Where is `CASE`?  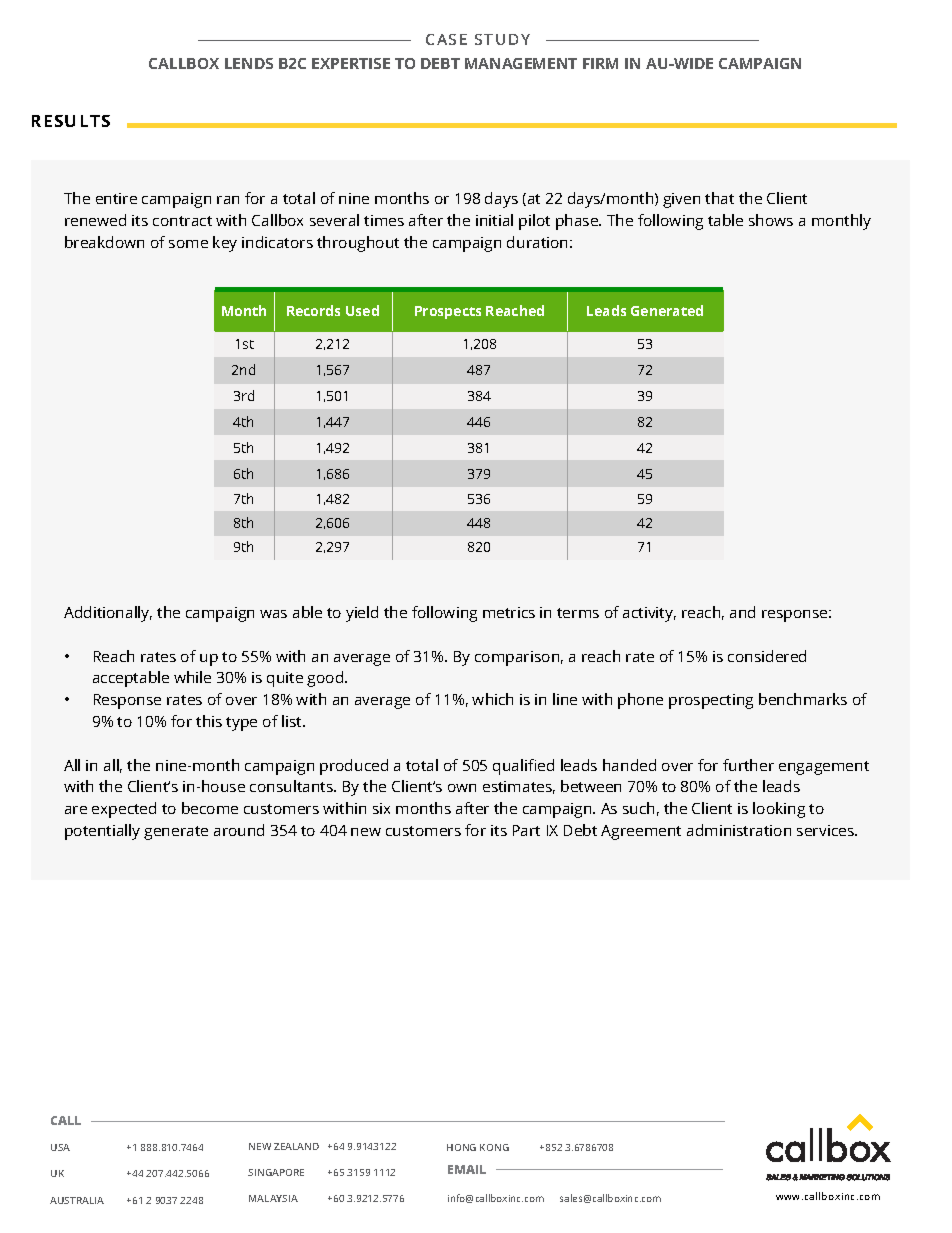
CASE is located at coordinates (446, 39).
